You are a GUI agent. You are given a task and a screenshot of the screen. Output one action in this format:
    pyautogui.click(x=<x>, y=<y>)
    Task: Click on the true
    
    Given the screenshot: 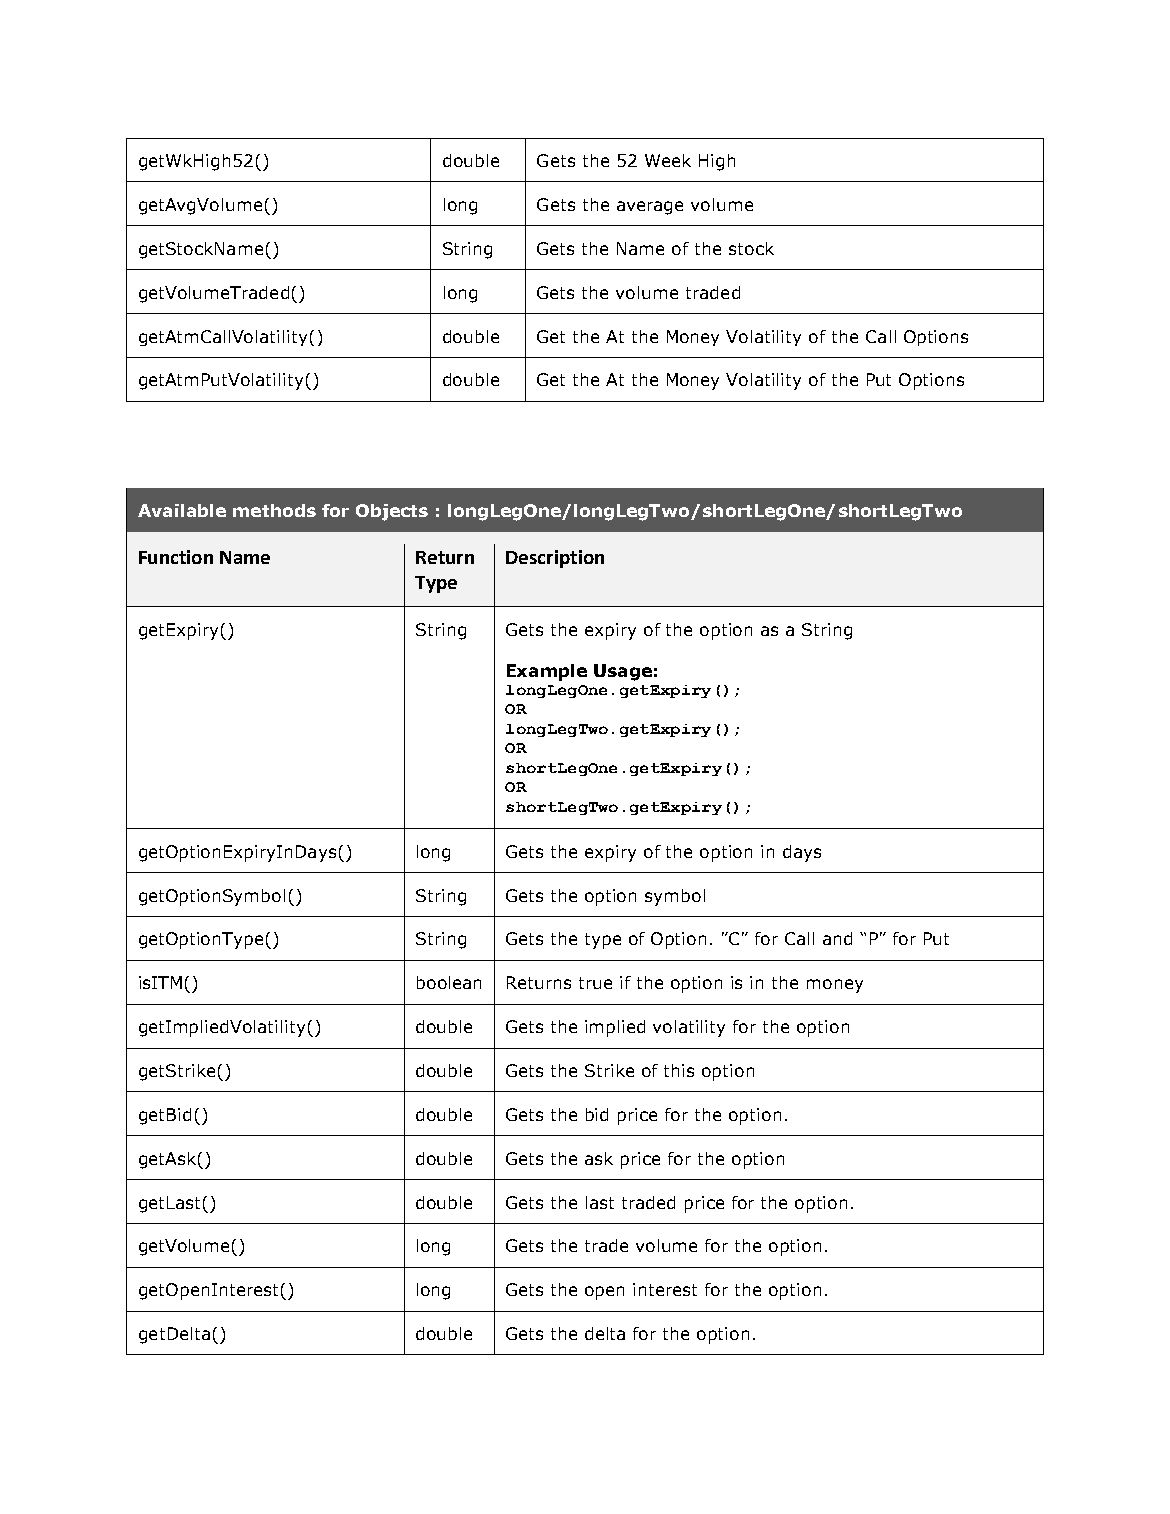 What is the action you would take?
    pyautogui.click(x=595, y=983)
